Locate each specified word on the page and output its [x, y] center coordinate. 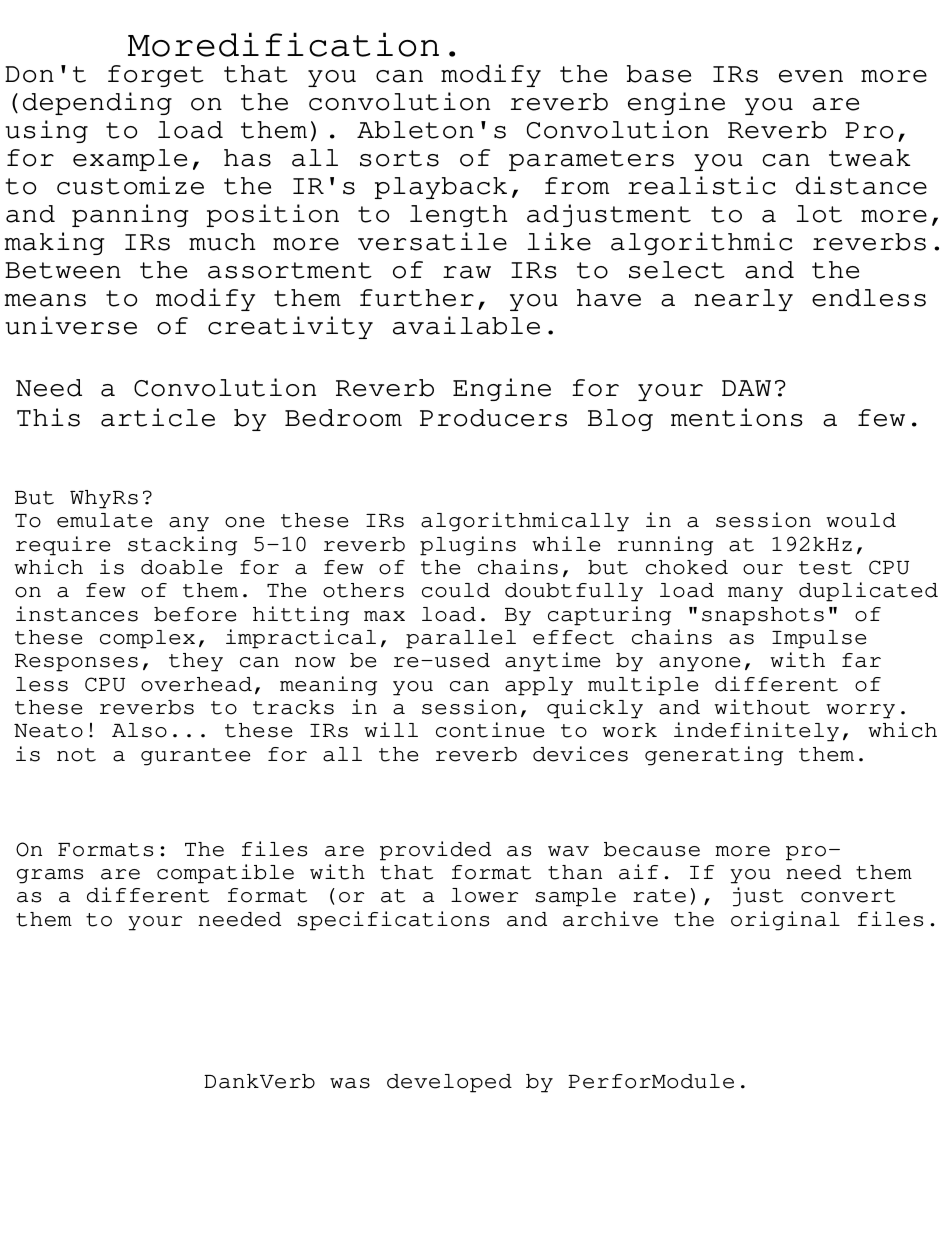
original [785, 921]
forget [156, 76]
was [350, 1083]
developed [449, 1083]
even [811, 76]
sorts [399, 158]
